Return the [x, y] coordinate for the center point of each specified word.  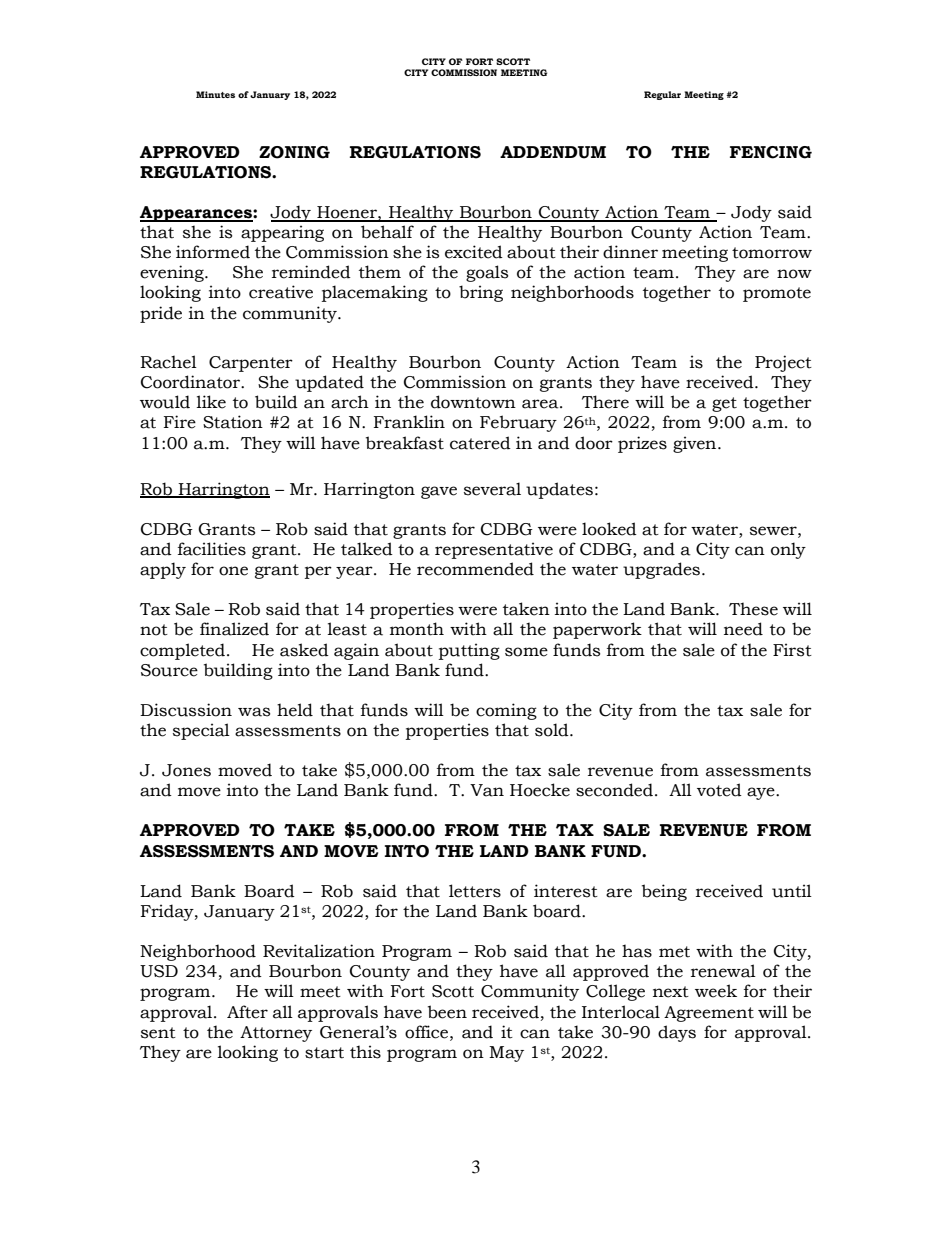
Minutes [215, 94]
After [247, 1012]
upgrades [663, 570]
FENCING [771, 152]
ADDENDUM [553, 152]
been [447, 1012]
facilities [212, 549]
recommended [475, 569]
